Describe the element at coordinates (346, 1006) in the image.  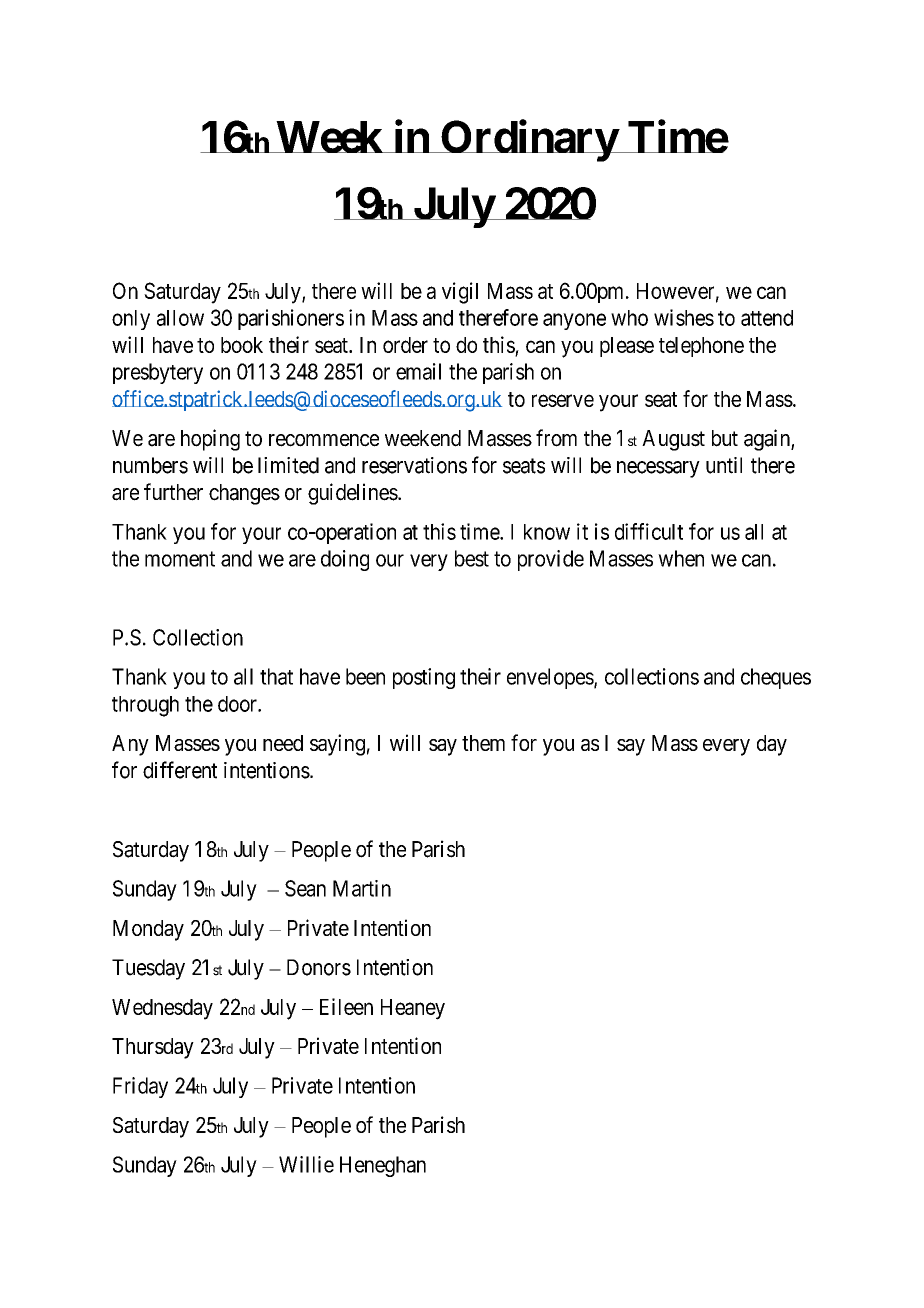
I see `Eileen` at that location.
